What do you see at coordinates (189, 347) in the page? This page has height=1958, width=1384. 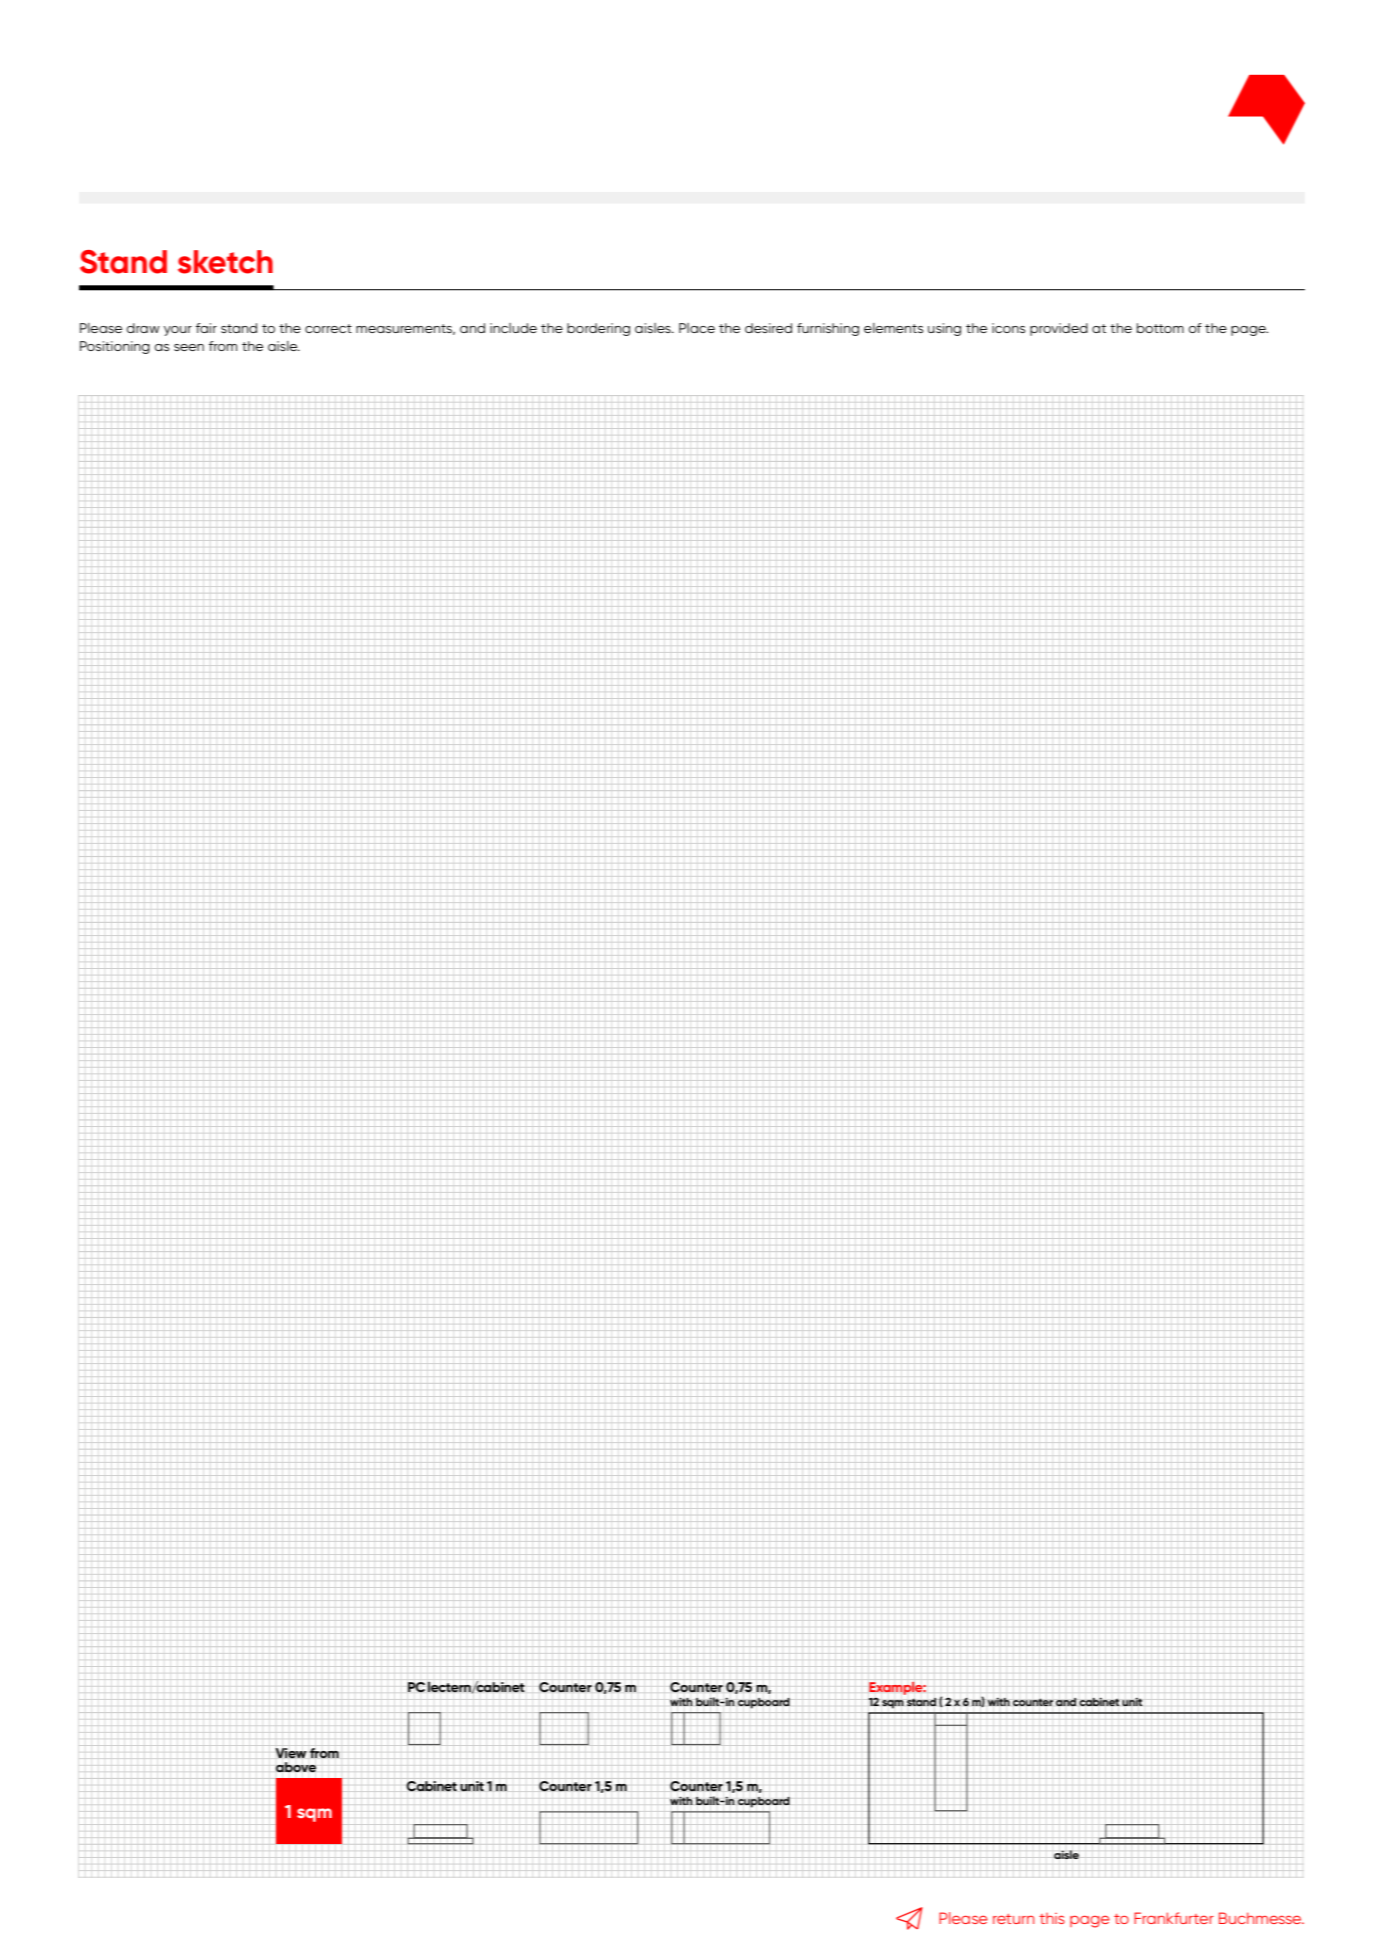 I see `seen` at bounding box center [189, 347].
